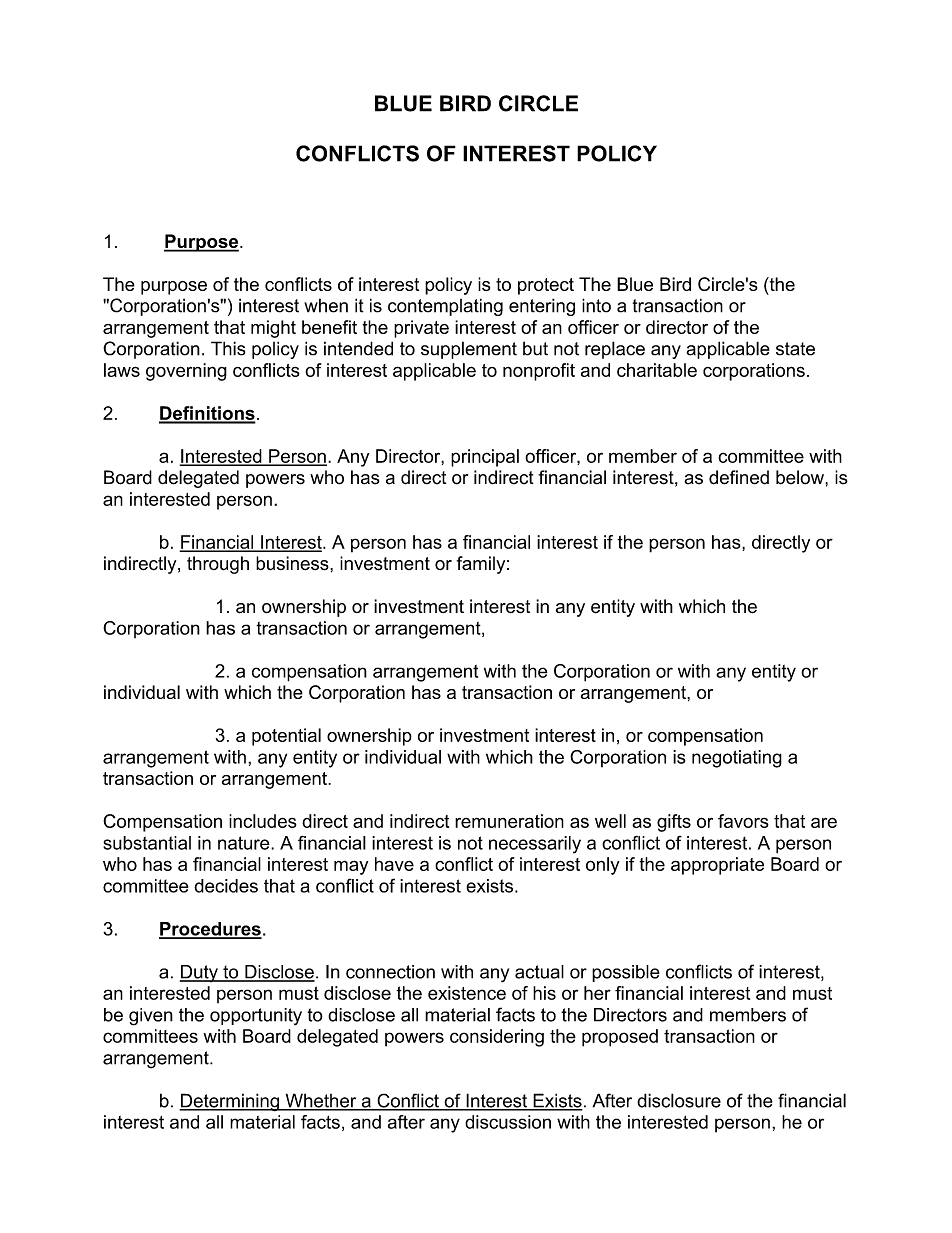 Image resolution: width=952 pixels, height=1233 pixels. Describe the element at coordinates (226, 886) in the document. I see `decides` at that location.
